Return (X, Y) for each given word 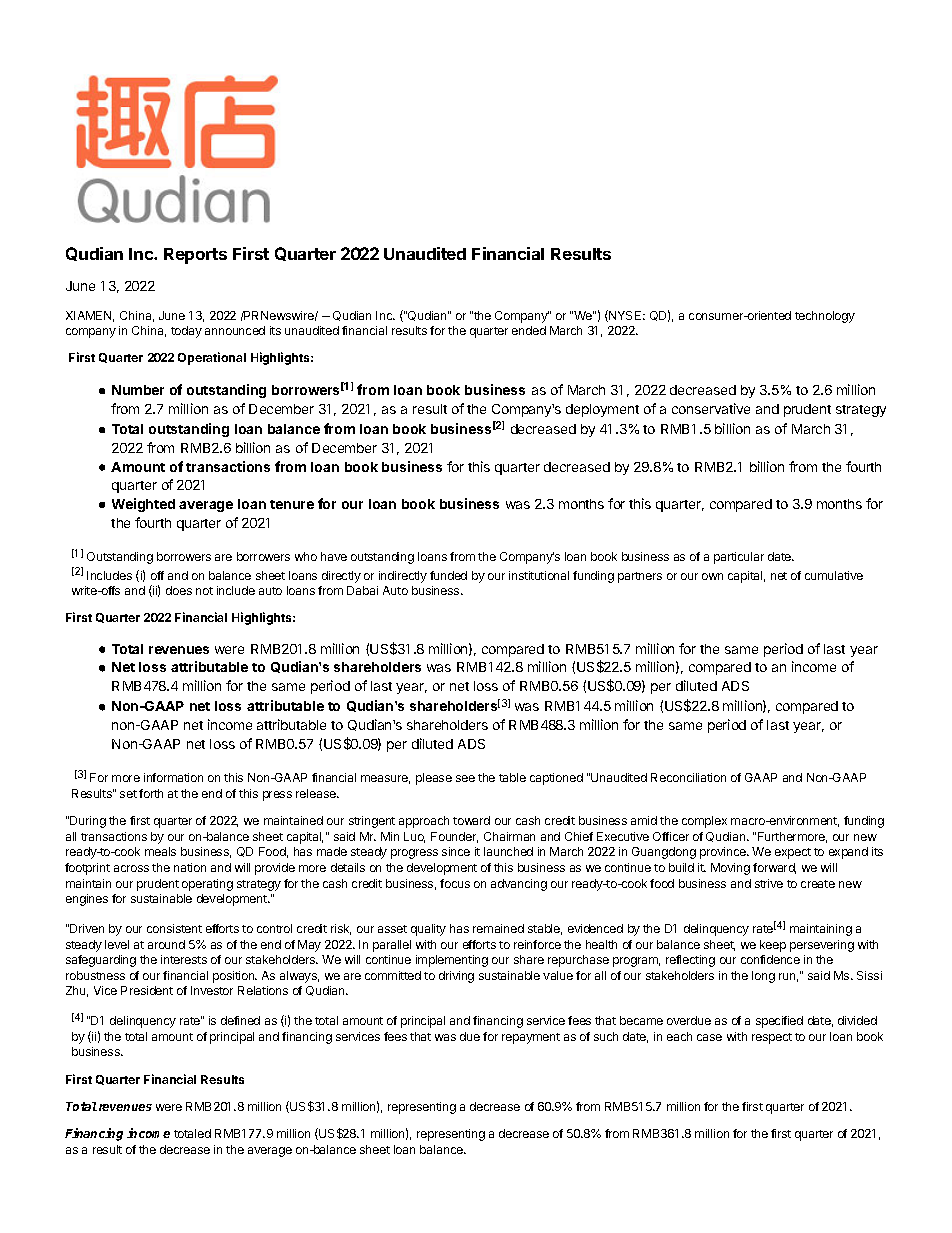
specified (779, 1022)
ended (529, 330)
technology (825, 317)
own (712, 576)
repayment (531, 1038)
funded (448, 575)
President (147, 990)
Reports (195, 256)
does (179, 590)
